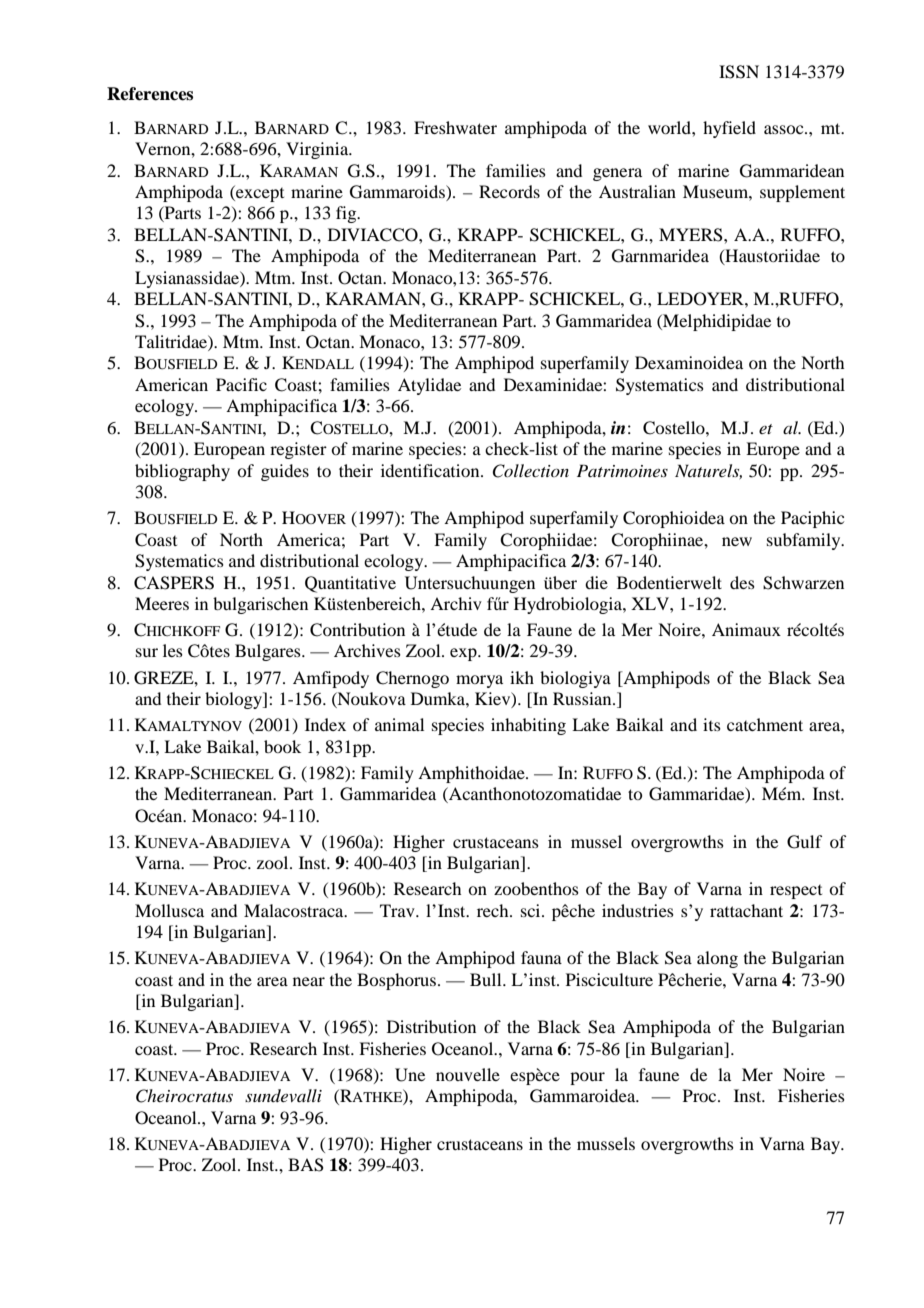 The height and width of the screenshot is (1308, 924). I want to click on identification, so click(431, 470).
